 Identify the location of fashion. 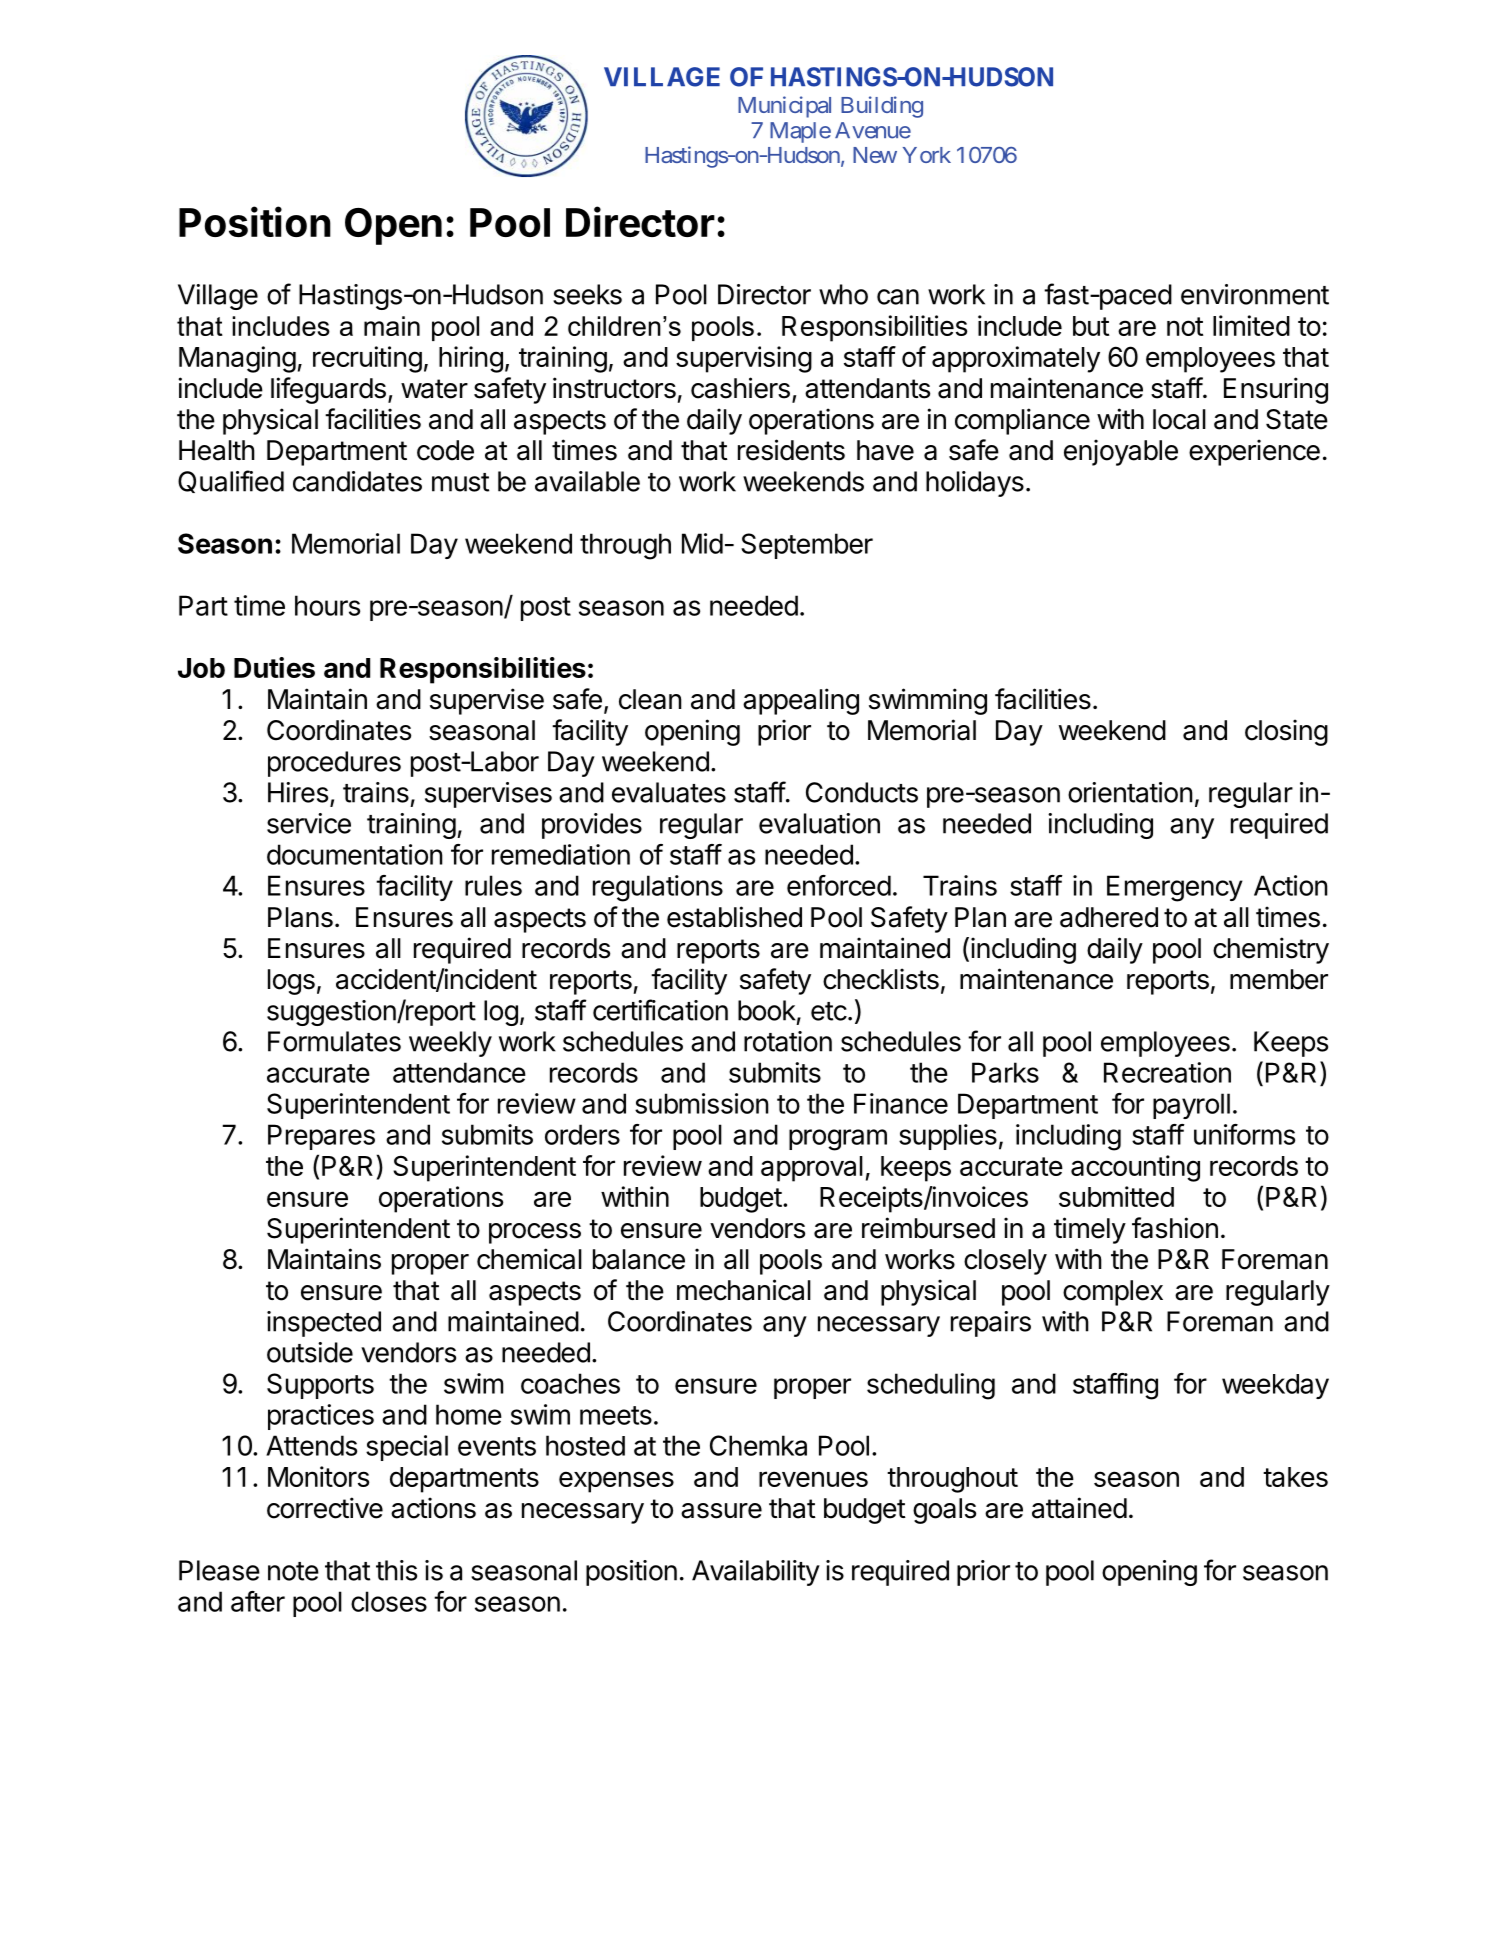
(1175, 1228).
